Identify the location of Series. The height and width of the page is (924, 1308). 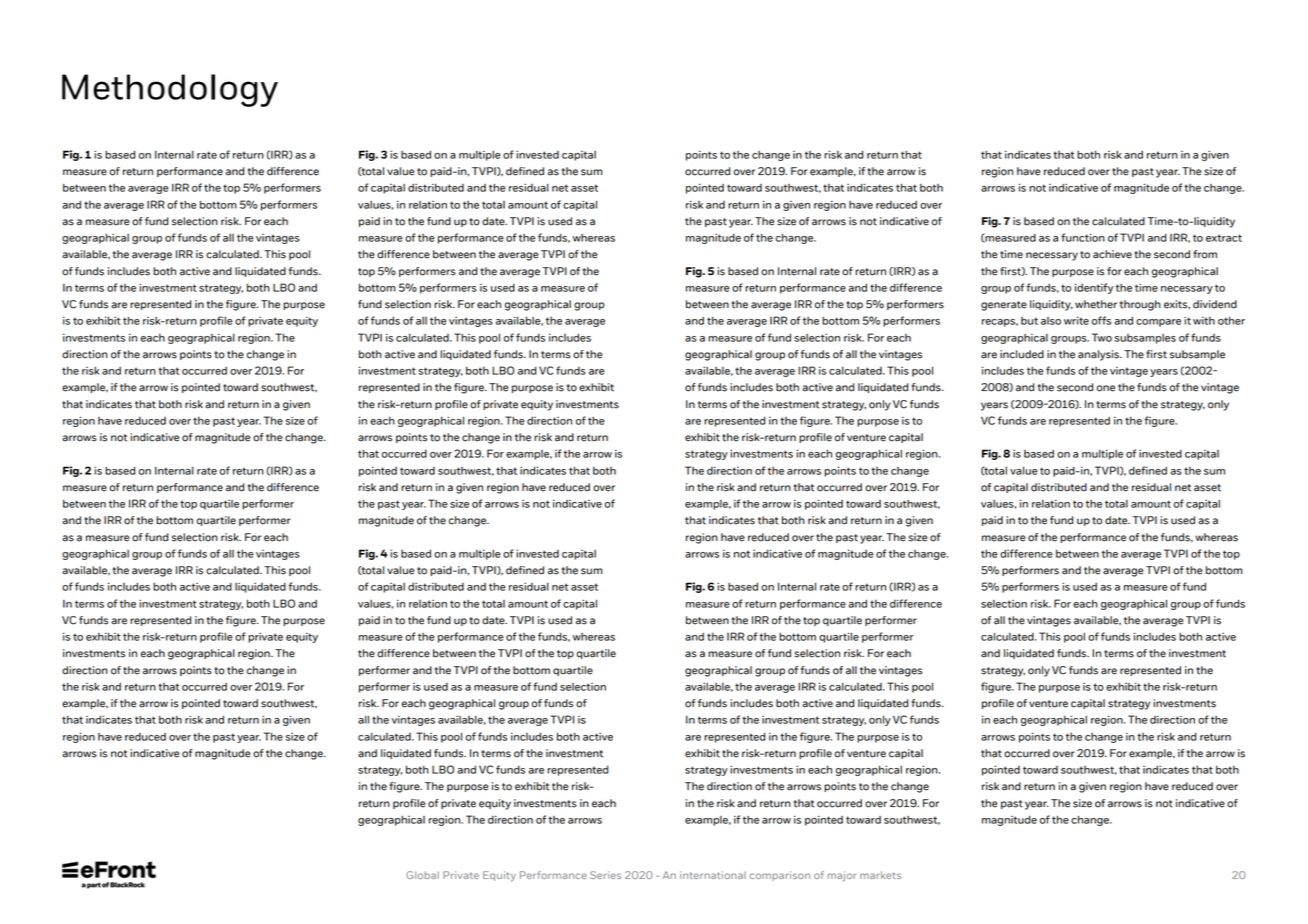
(605, 875).
